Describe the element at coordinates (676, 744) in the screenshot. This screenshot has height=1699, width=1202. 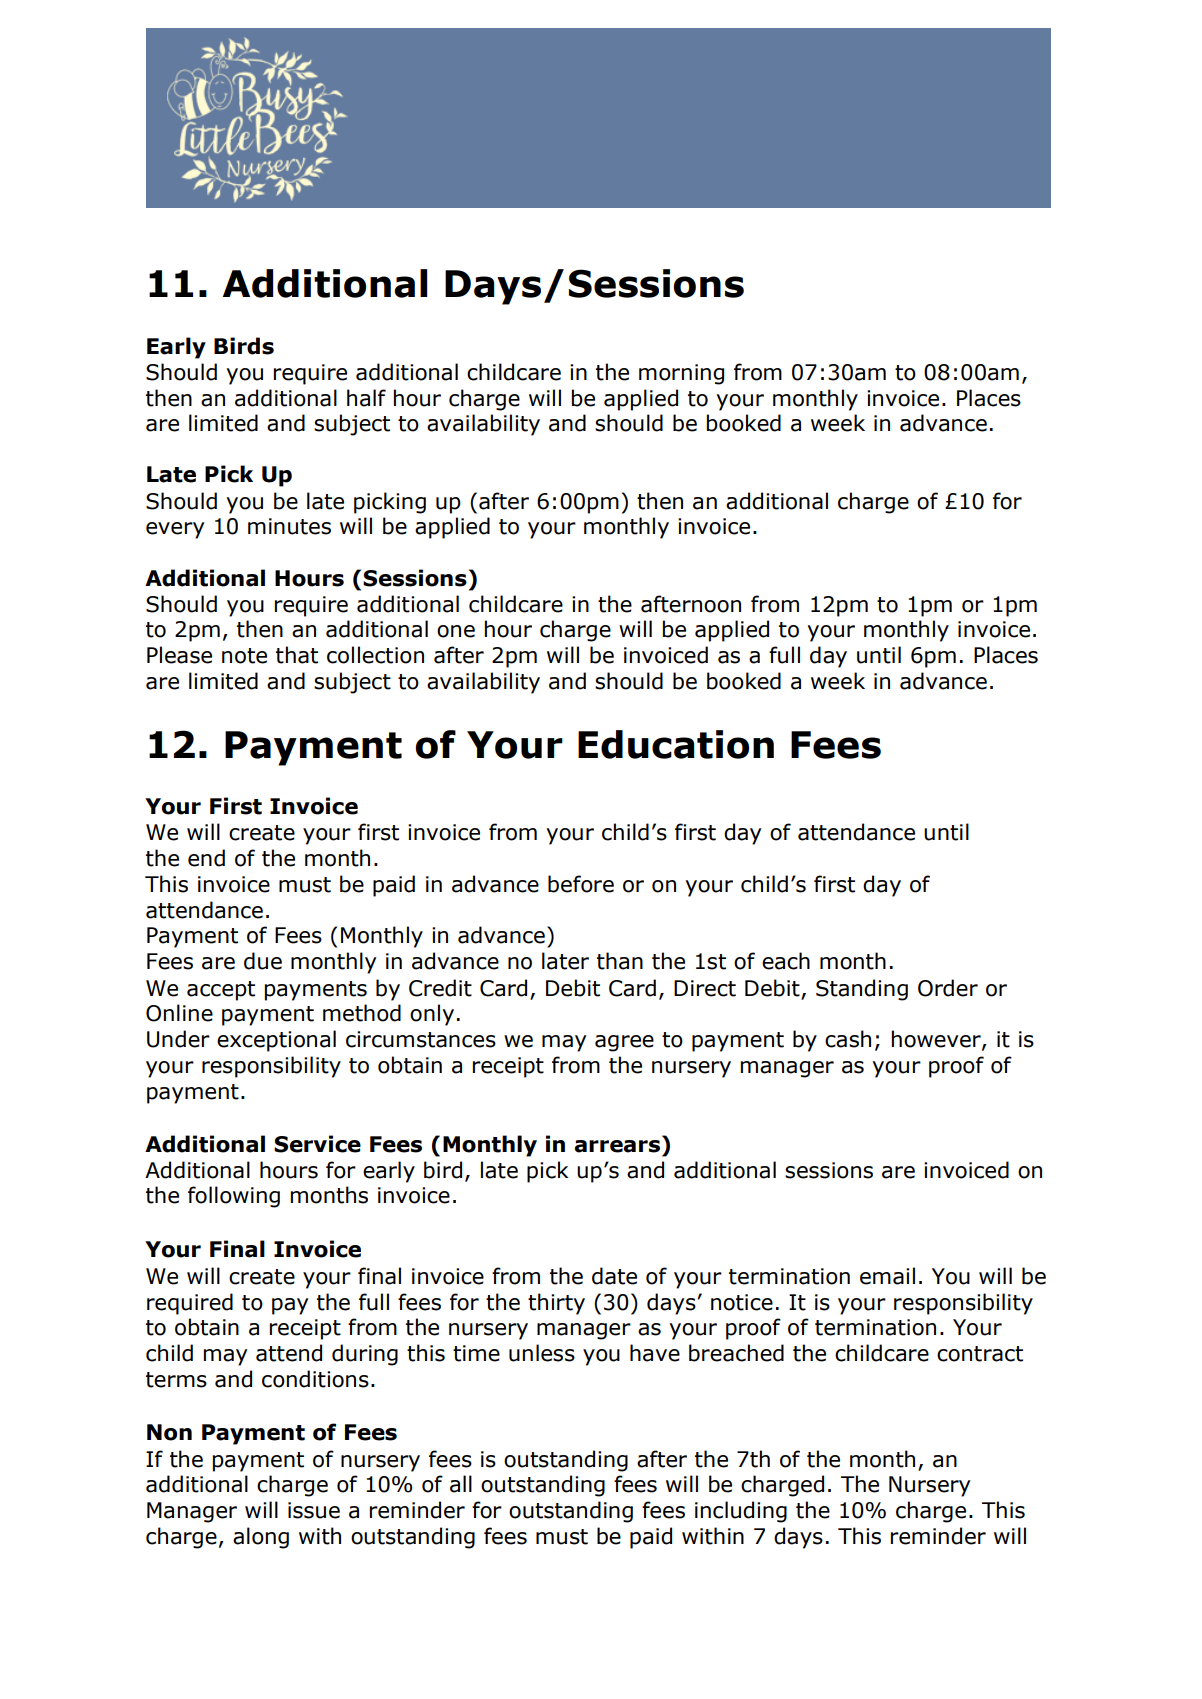
I see `Education` at that location.
